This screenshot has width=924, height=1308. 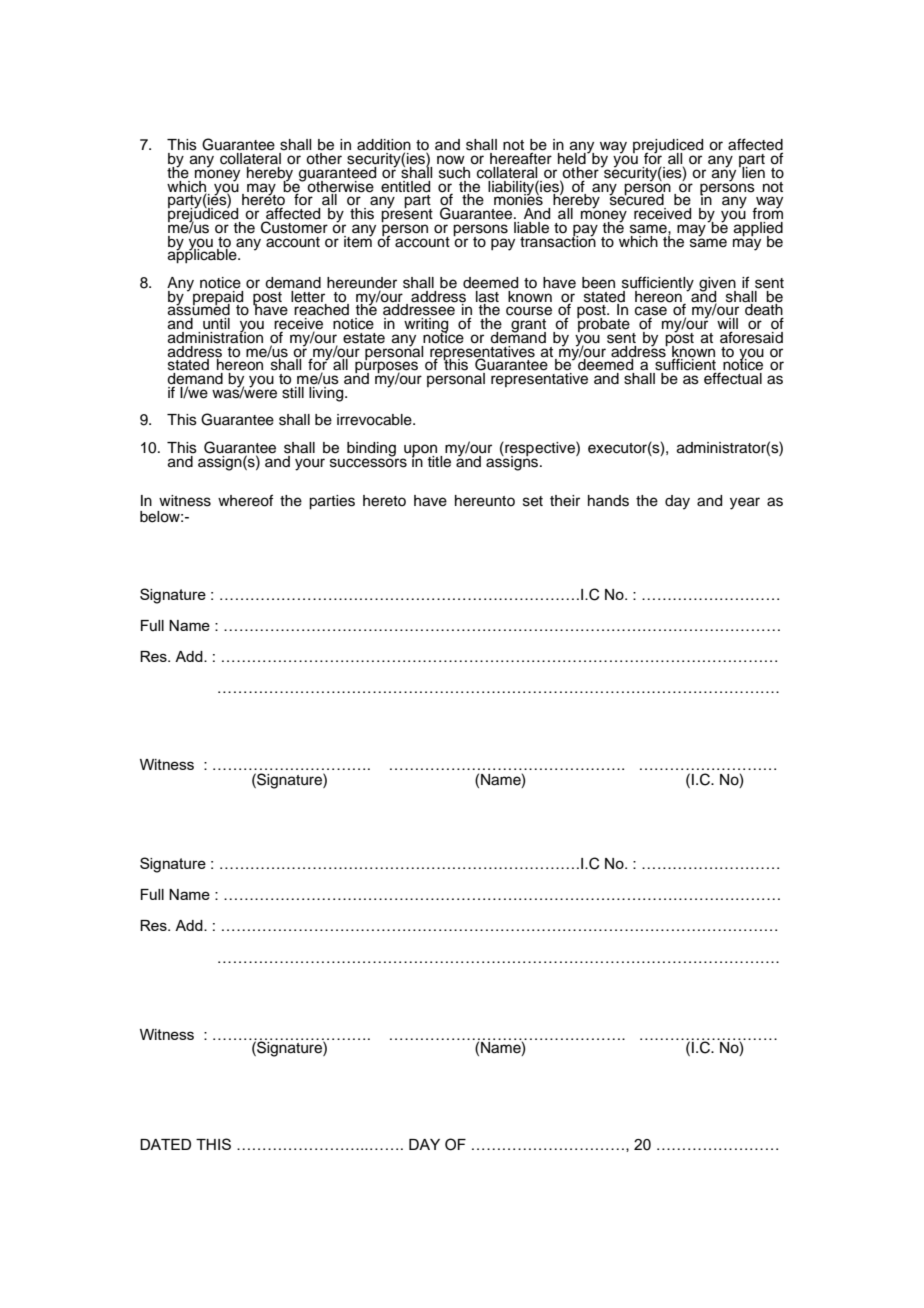 I want to click on their, so click(x=565, y=501).
